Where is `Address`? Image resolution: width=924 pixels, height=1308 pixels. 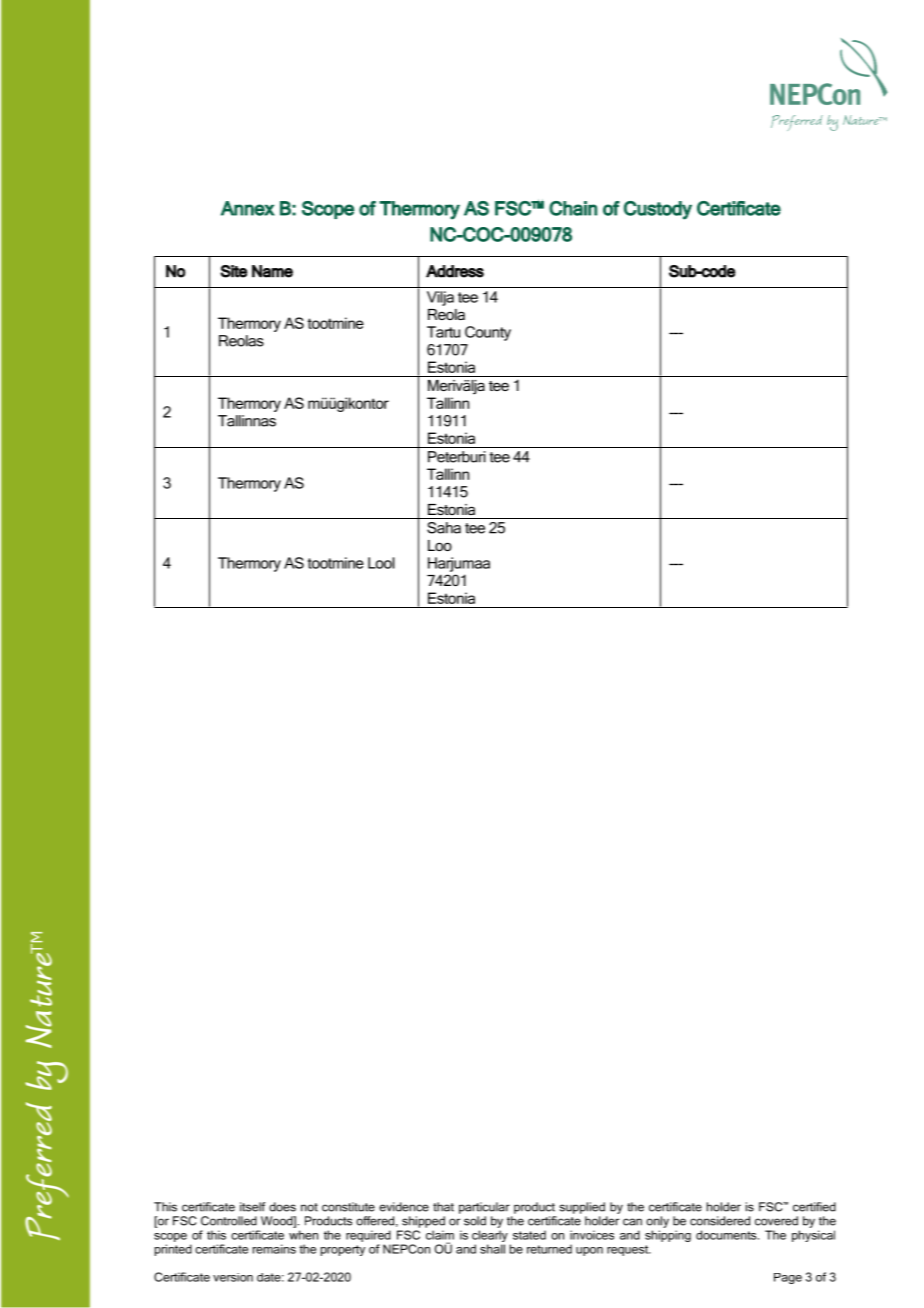 Address is located at coordinates (455, 271).
